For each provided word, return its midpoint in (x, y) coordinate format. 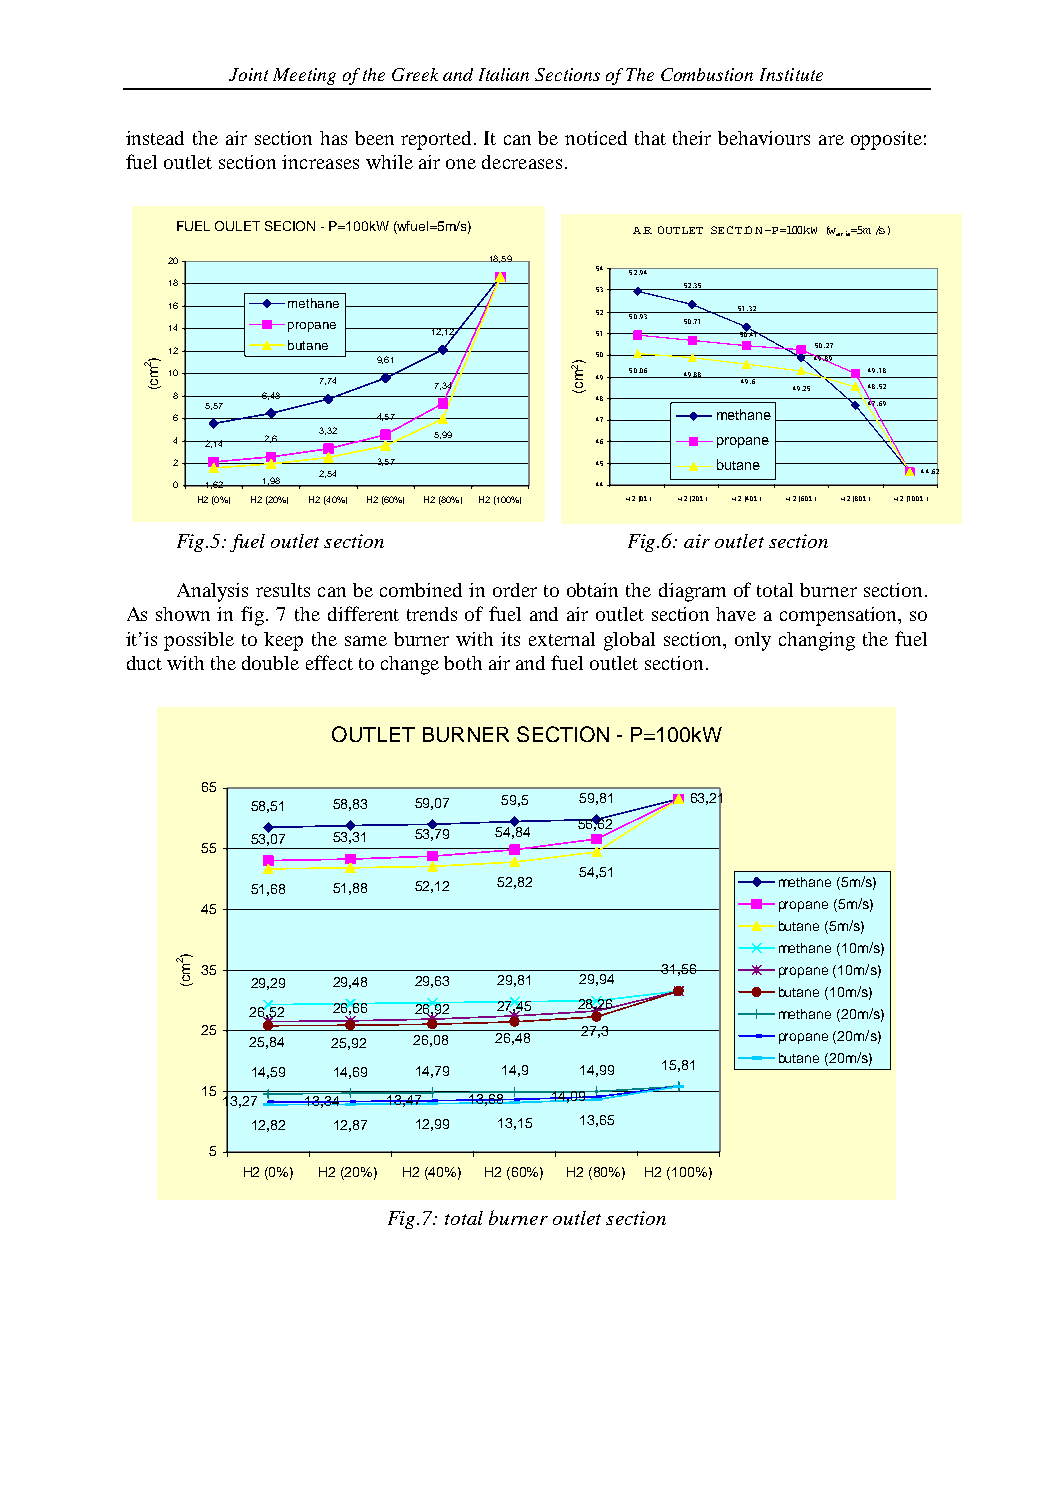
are (831, 140)
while (389, 162)
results (283, 590)
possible (199, 641)
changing (817, 641)
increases (320, 162)
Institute (791, 74)
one (461, 164)
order (515, 590)
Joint (248, 74)
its (510, 639)
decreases (522, 162)
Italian (504, 74)
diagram (692, 592)
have (736, 614)
